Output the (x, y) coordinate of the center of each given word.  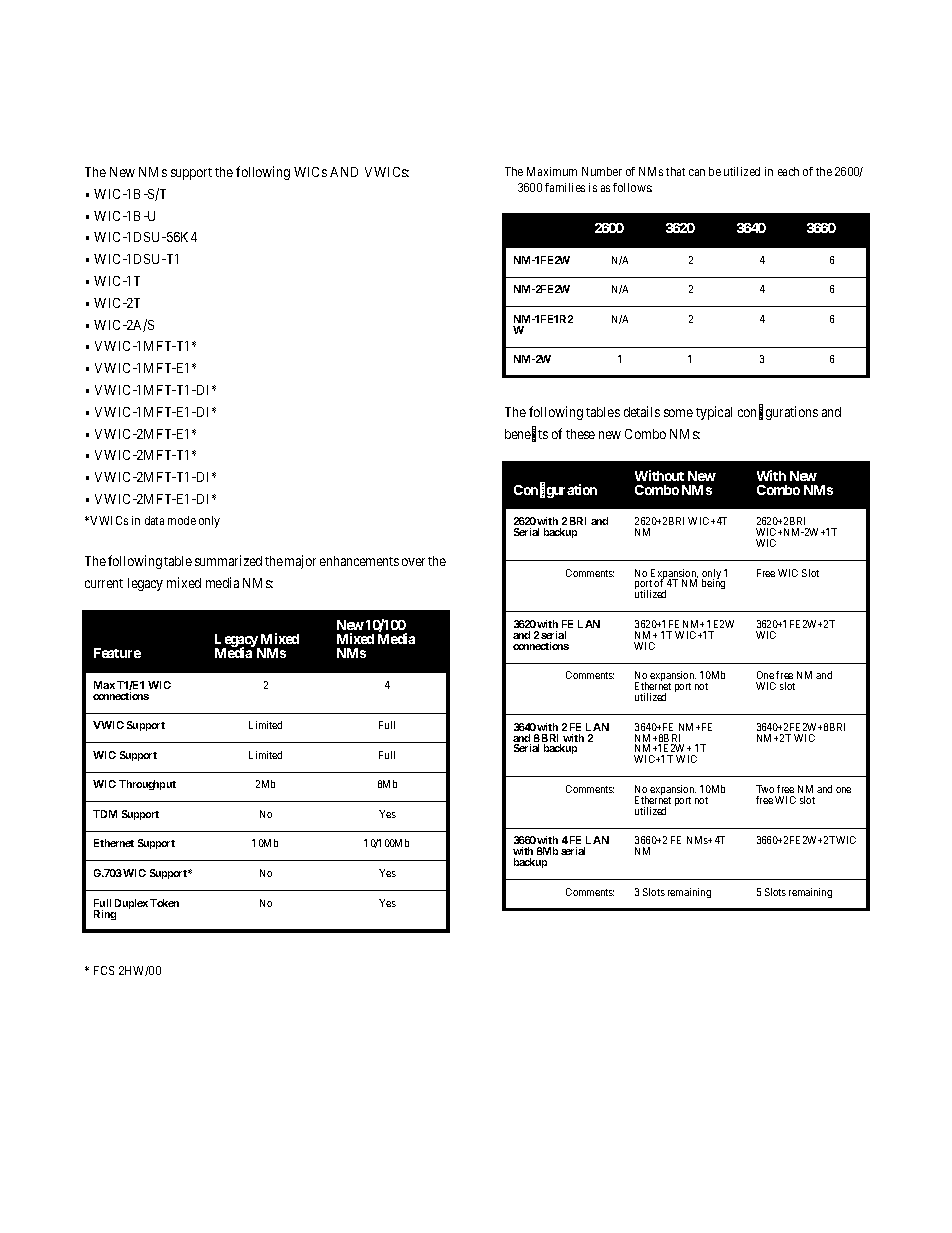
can (697, 172)
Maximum (552, 171)
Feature (117, 653)
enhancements (359, 561)
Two (765, 789)
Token (164, 903)
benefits (526, 434)
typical (714, 413)
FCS (104, 970)
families (565, 187)
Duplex (131, 904)
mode (182, 520)
